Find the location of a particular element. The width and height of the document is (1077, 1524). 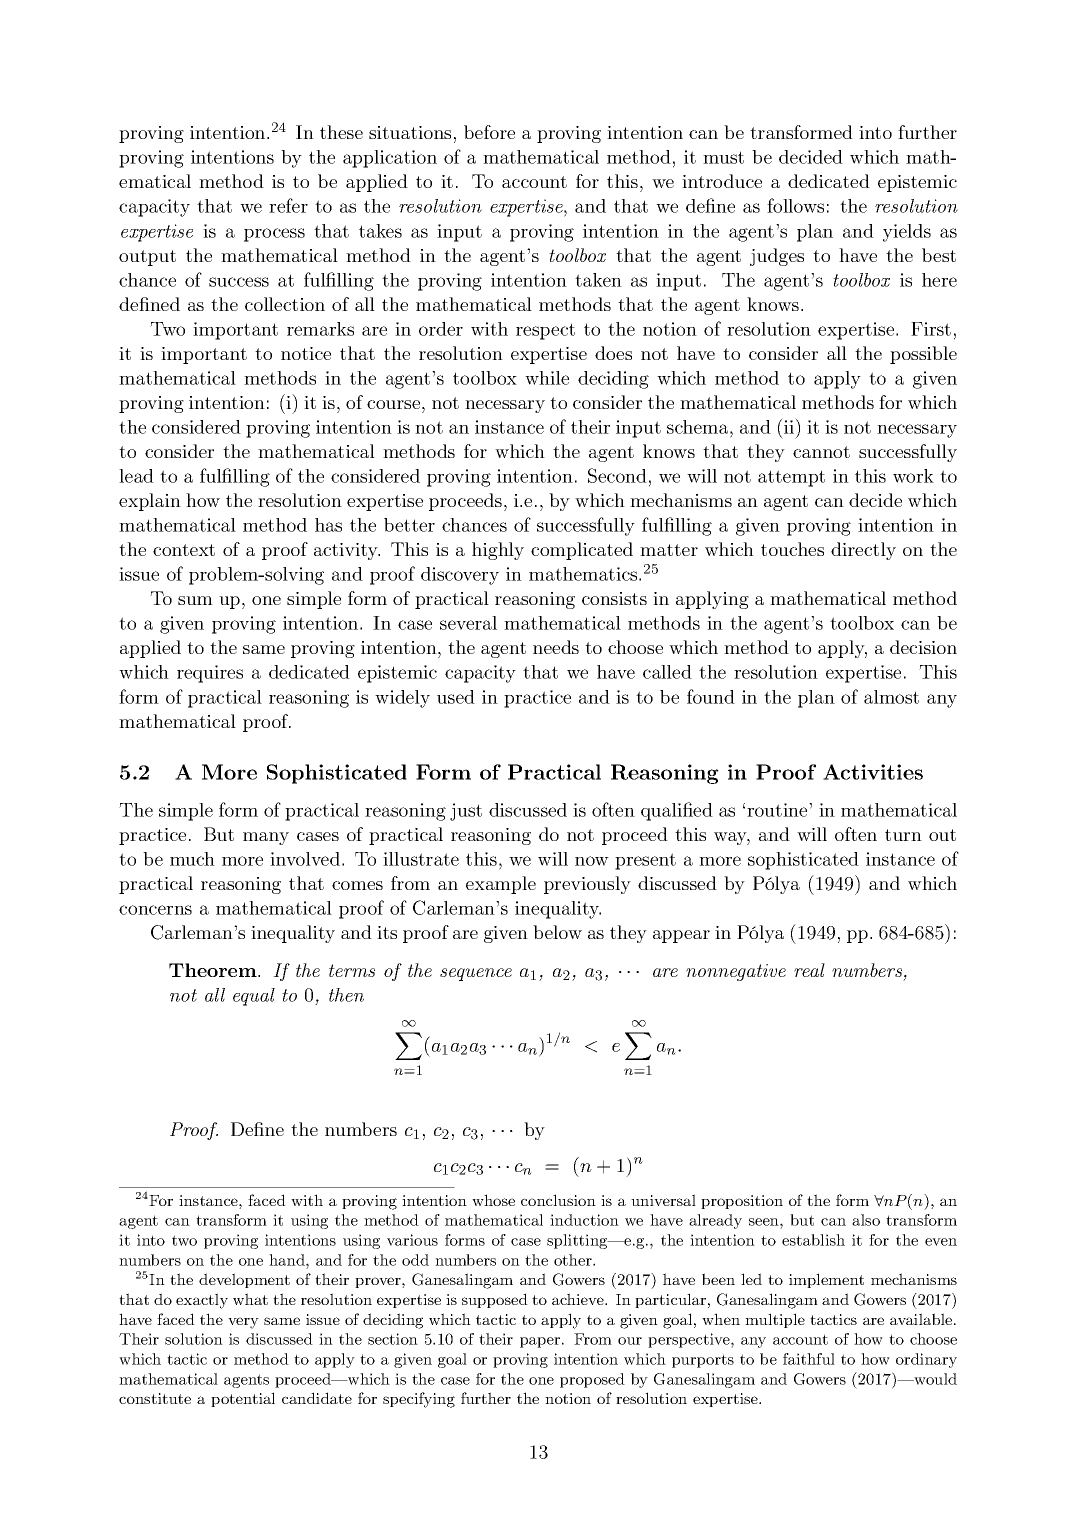

faithful is located at coordinates (809, 1359).
